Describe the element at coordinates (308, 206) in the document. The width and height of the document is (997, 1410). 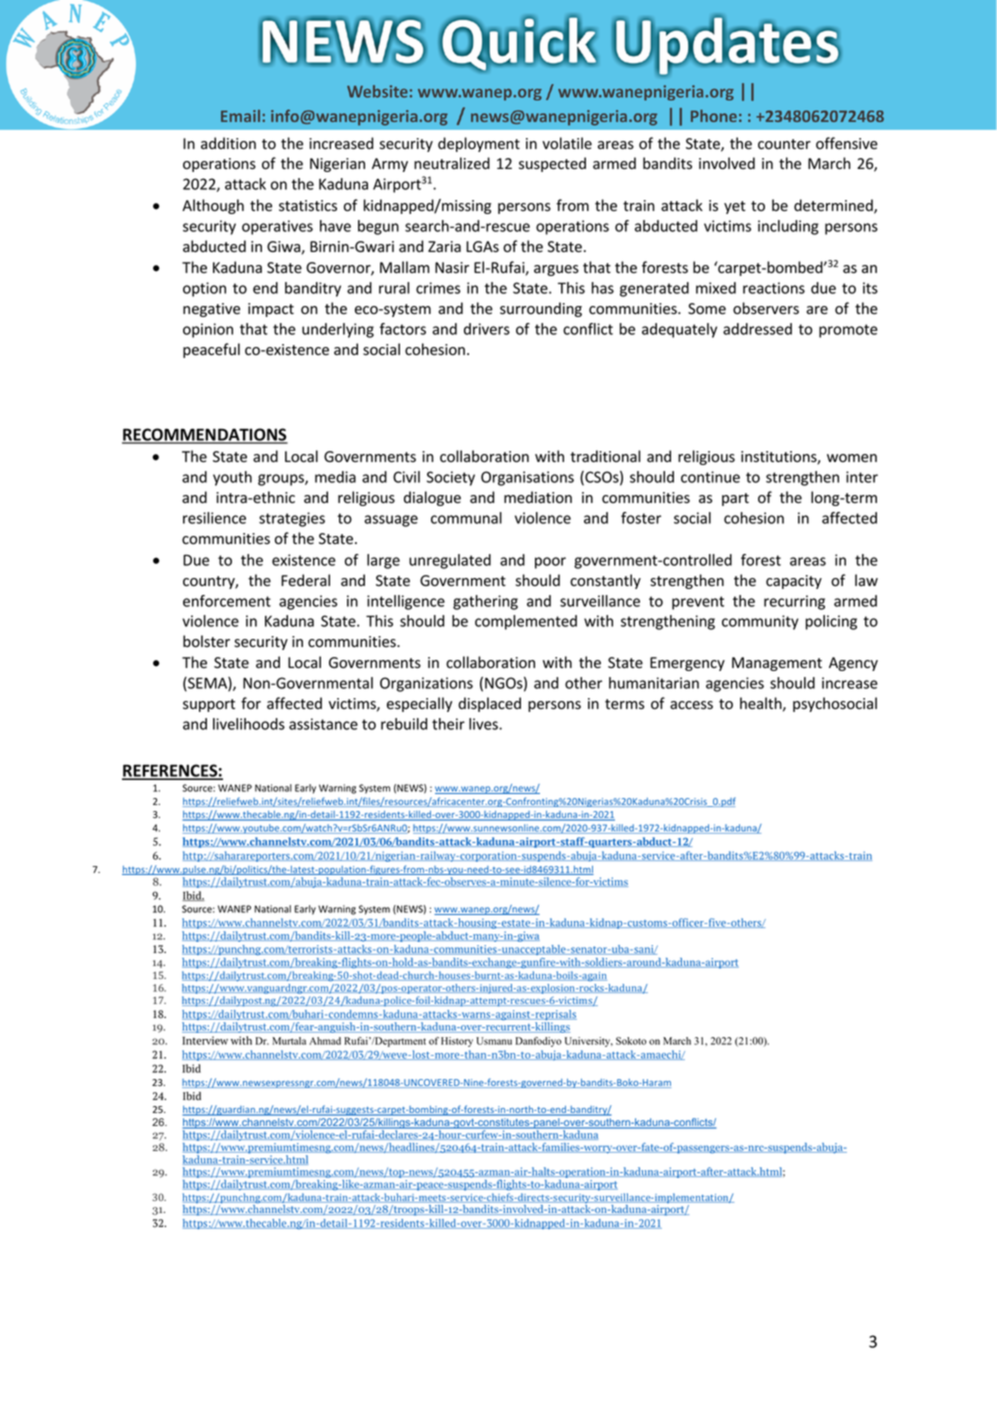
I see `statistics` at that location.
